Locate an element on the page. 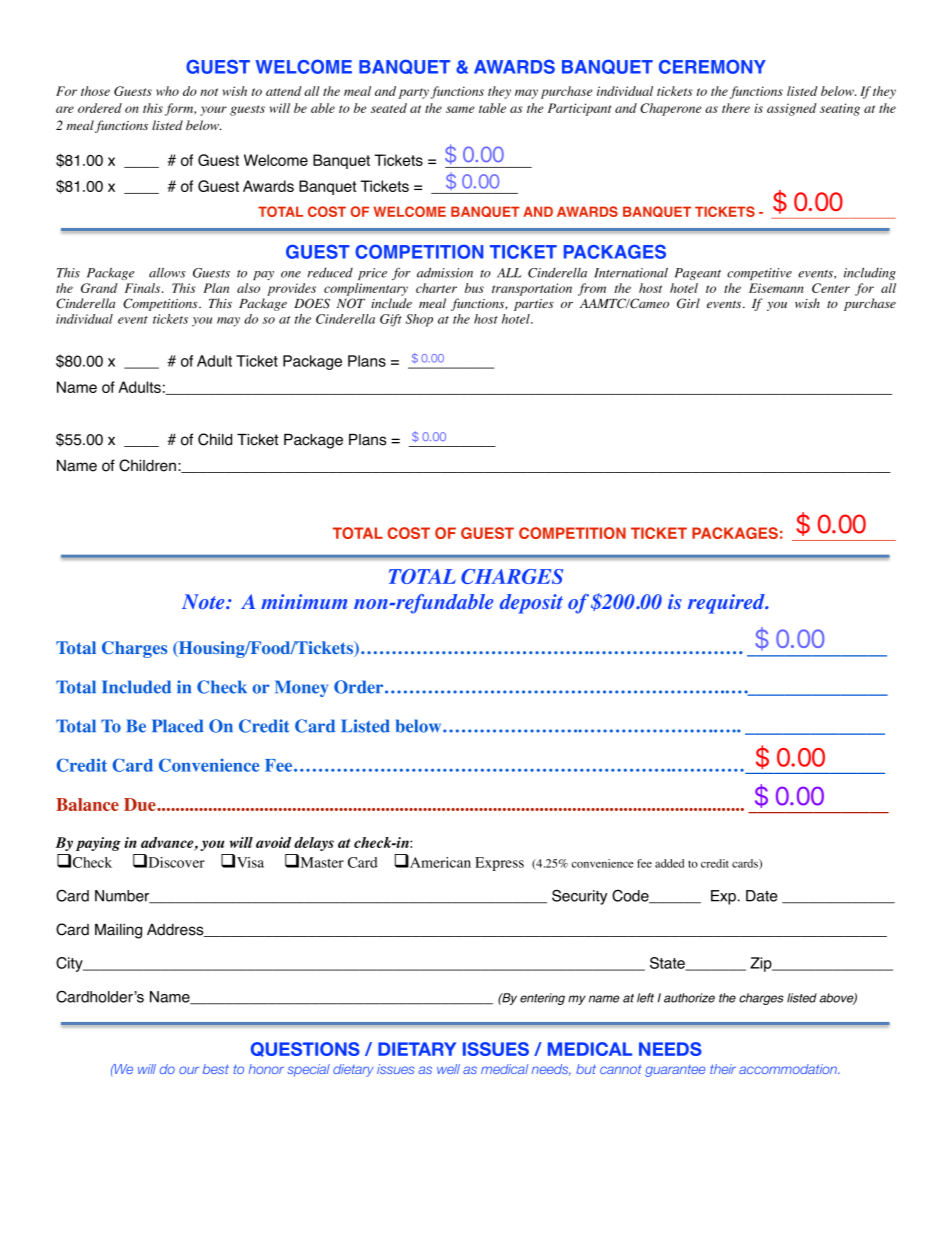 The image size is (952, 1233). Note is located at coordinates (204, 601).
